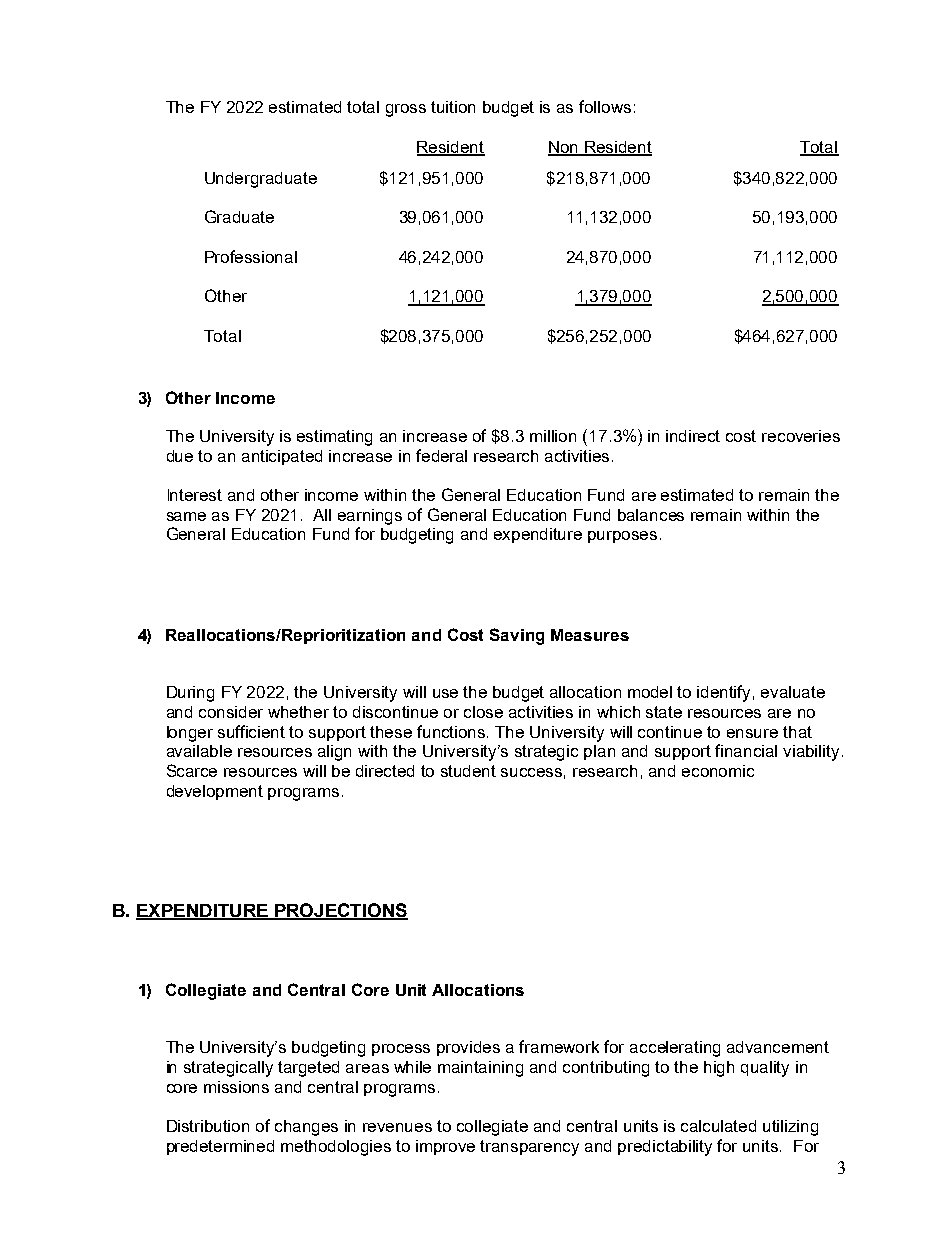  Describe the element at coordinates (251, 731) in the screenshot. I see `sufficient` at that location.
